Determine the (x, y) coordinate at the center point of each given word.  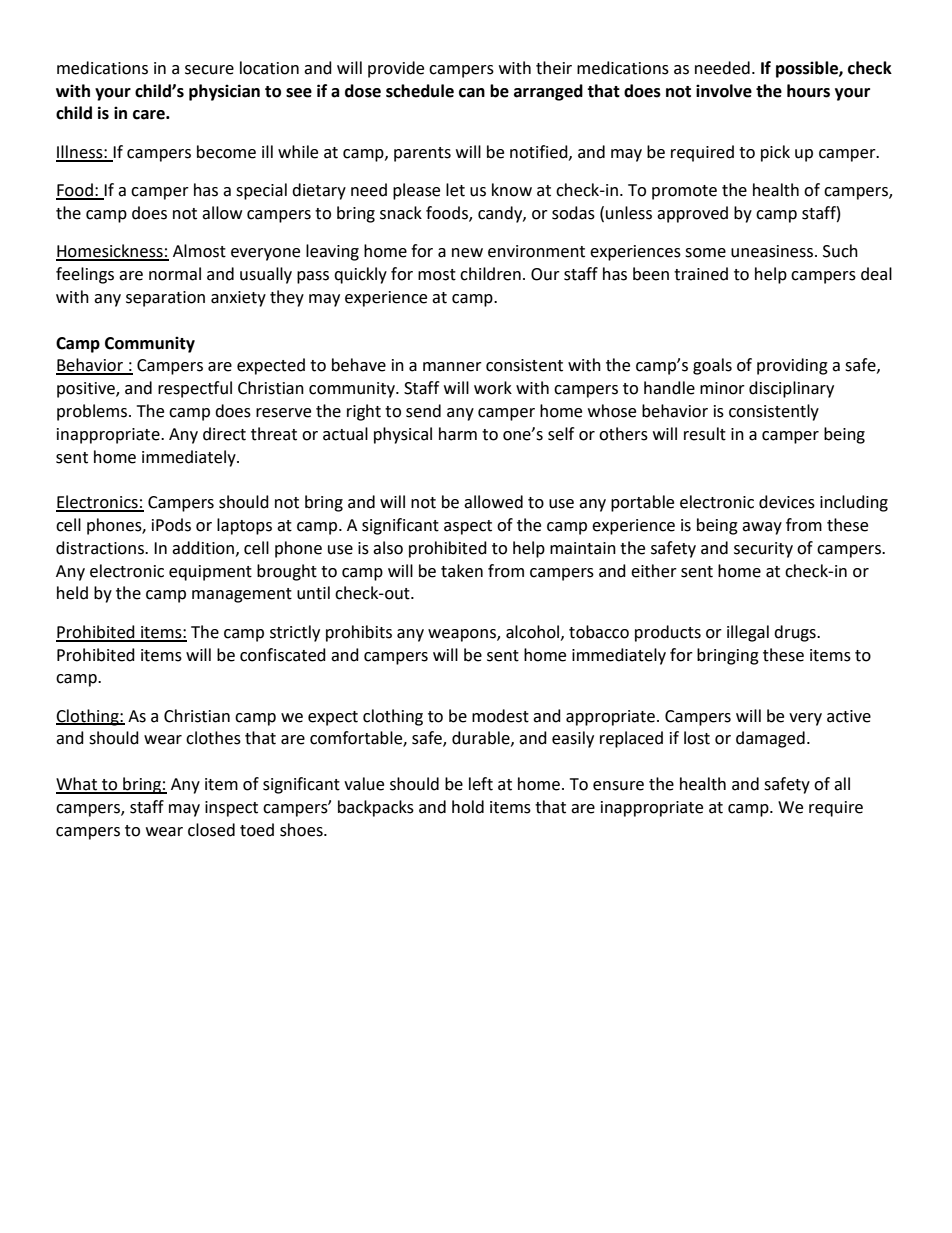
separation (165, 299)
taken (462, 571)
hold (468, 807)
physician (224, 92)
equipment (210, 573)
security (763, 550)
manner (452, 367)
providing (792, 366)
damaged (770, 739)
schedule (420, 91)
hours (808, 91)
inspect (231, 809)
